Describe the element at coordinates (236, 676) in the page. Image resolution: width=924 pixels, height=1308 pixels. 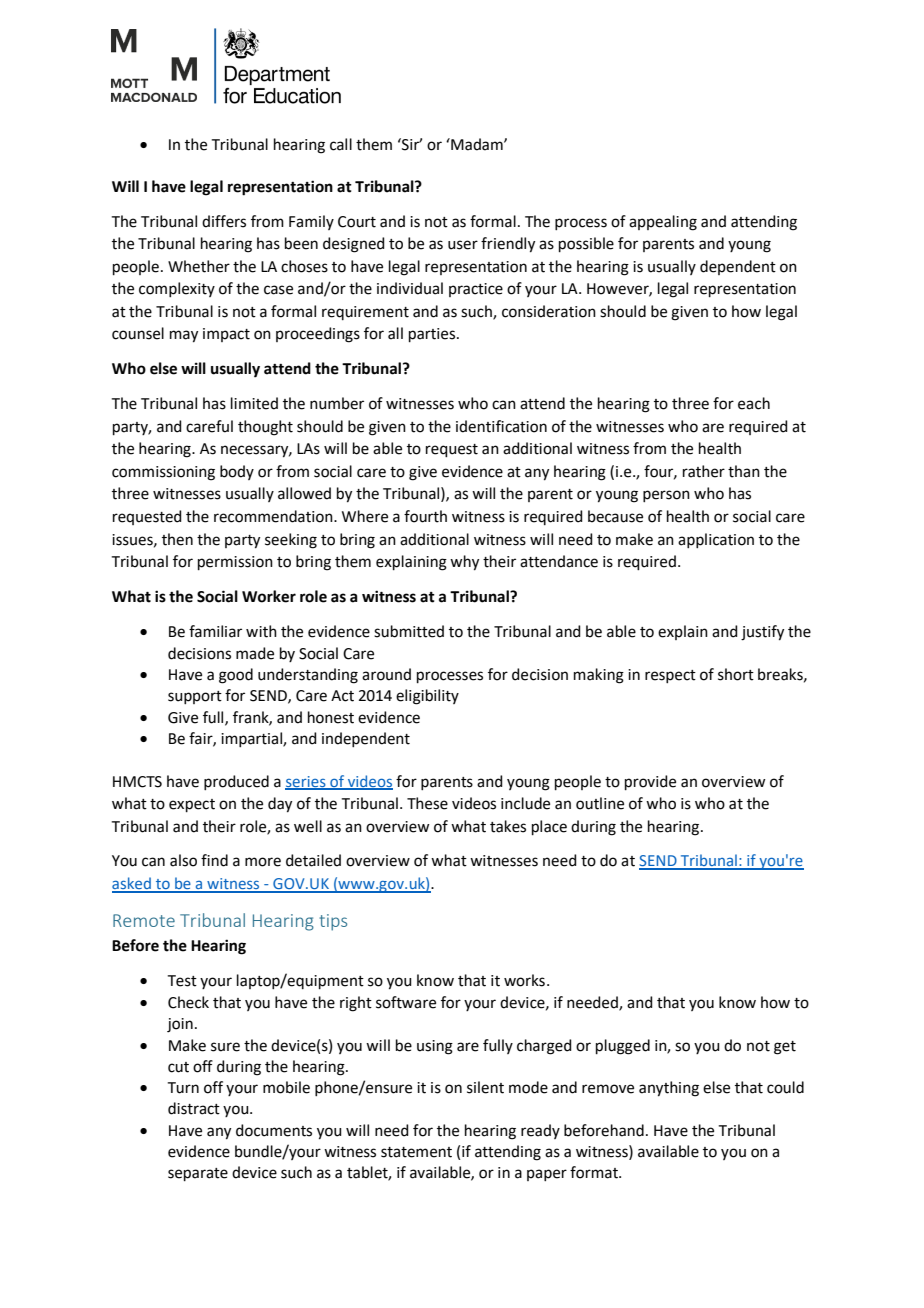
I see `good` at that location.
